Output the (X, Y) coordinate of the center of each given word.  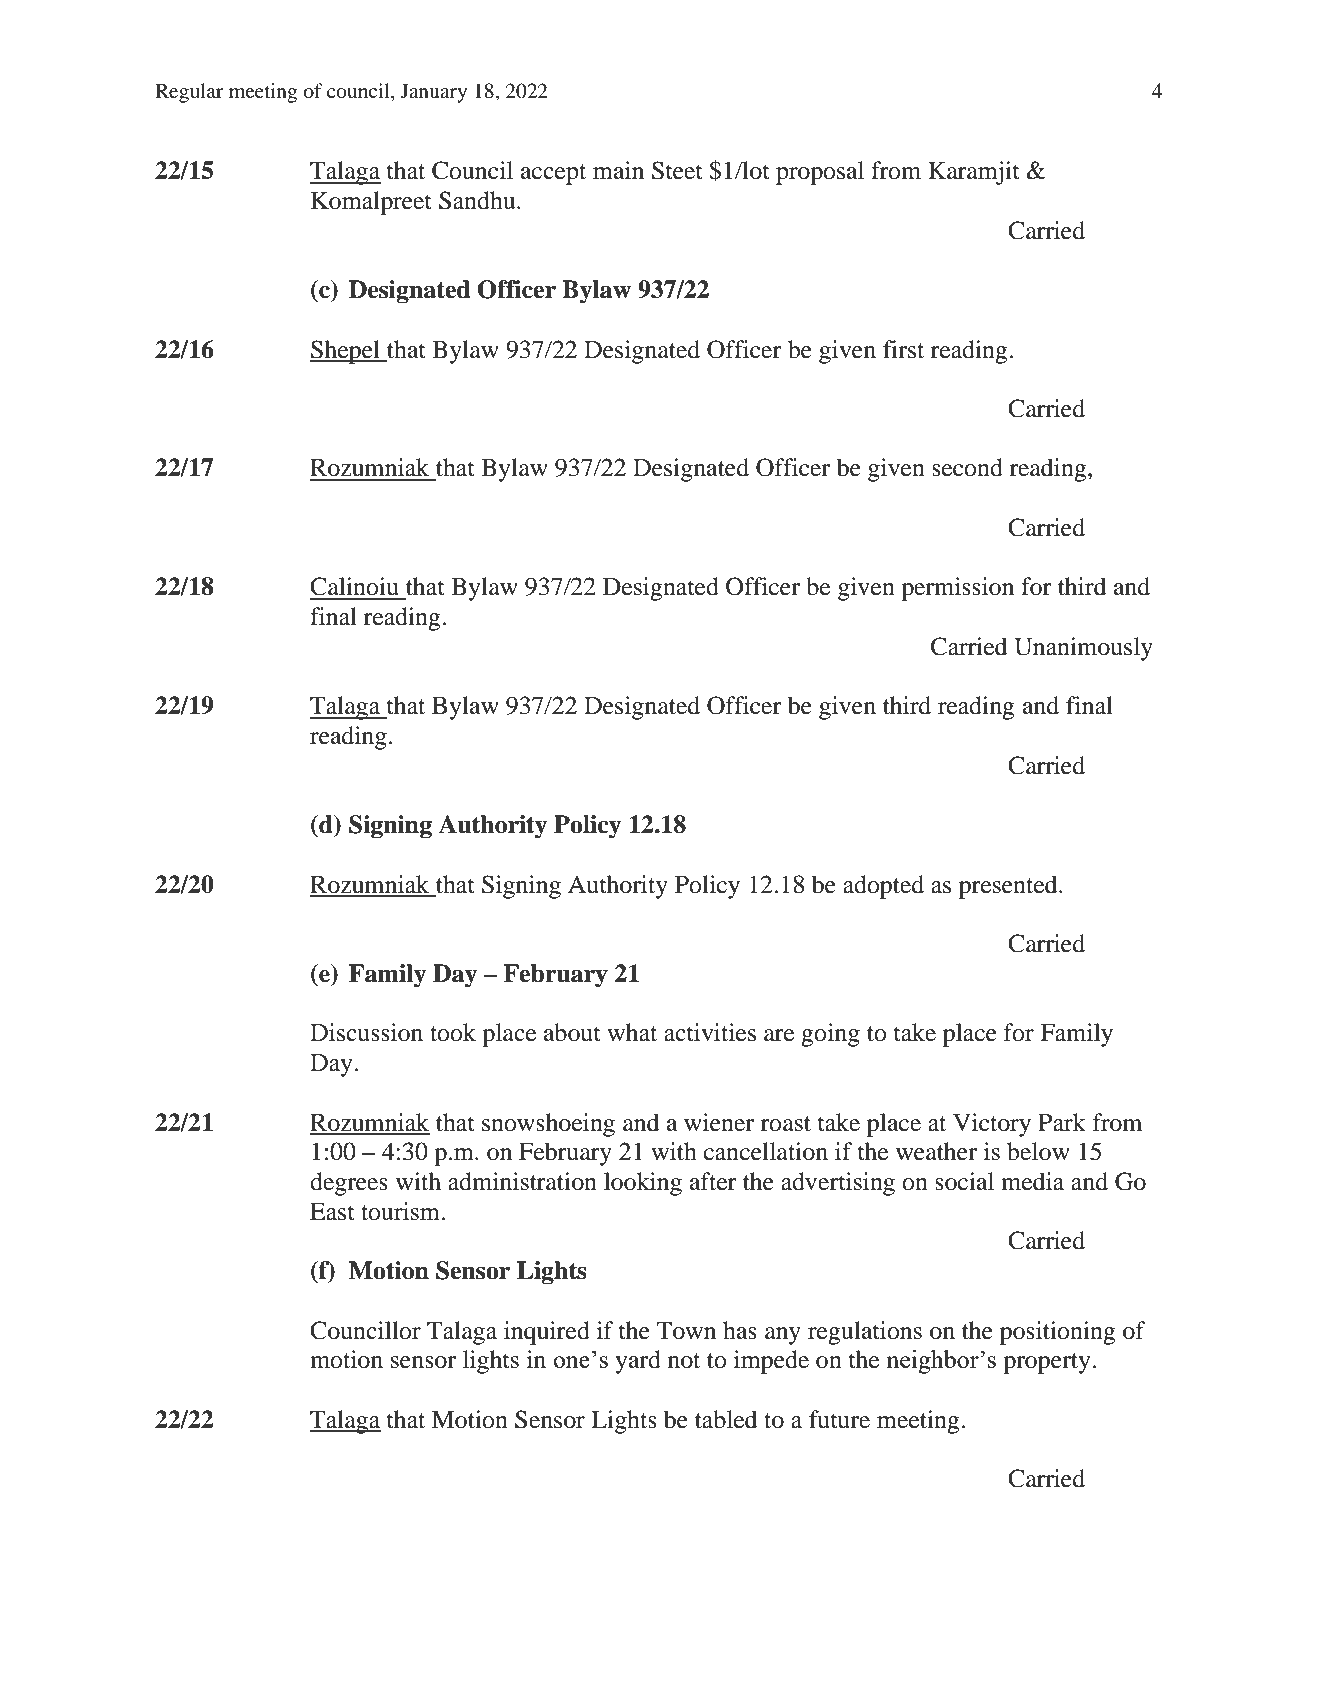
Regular (189, 93)
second (967, 467)
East (332, 1212)
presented (1009, 887)
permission (957, 589)
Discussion (366, 1032)
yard (638, 1362)
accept (553, 174)
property (1048, 1363)
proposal (820, 173)
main (618, 170)
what (632, 1032)
